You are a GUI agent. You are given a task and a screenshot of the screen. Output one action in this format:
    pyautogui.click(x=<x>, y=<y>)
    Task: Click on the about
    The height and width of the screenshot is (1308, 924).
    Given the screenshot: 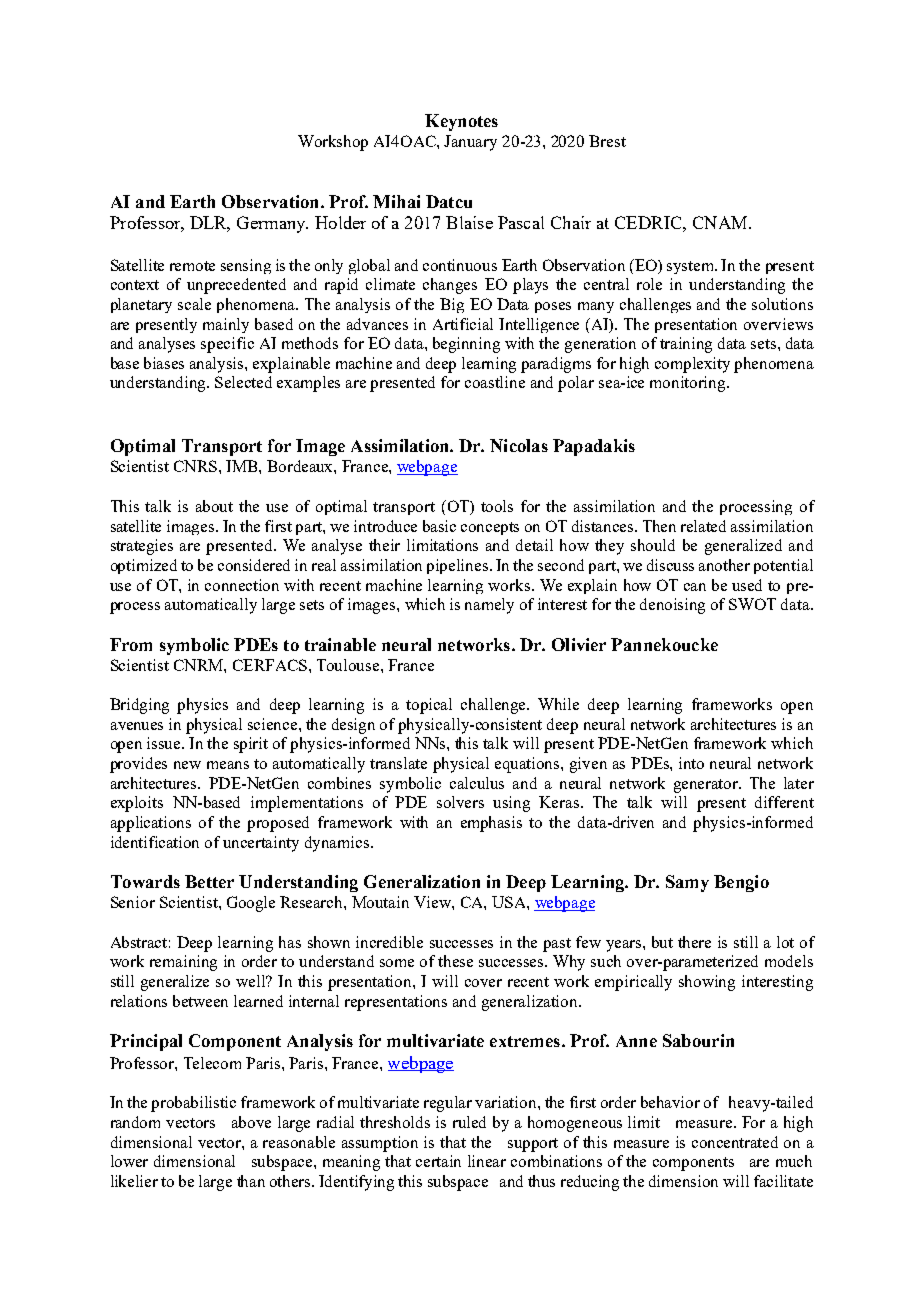 What is the action you would take?
    pyautogui.click(x=214, y=506)
